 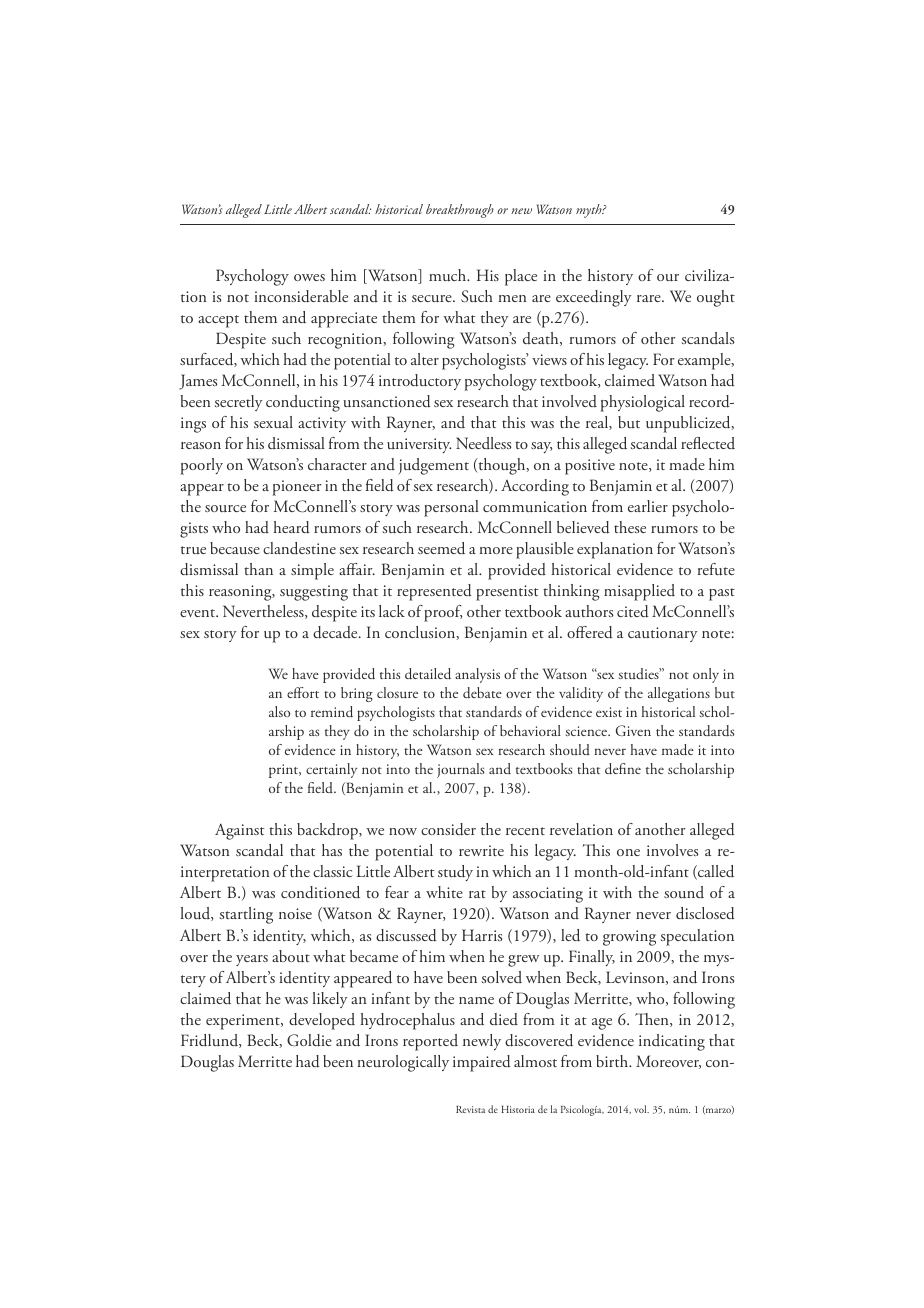 What do you see at coordinates (460, 211) in the screenshot?
I see `breakthrough` at bounding box center [460, 211].
